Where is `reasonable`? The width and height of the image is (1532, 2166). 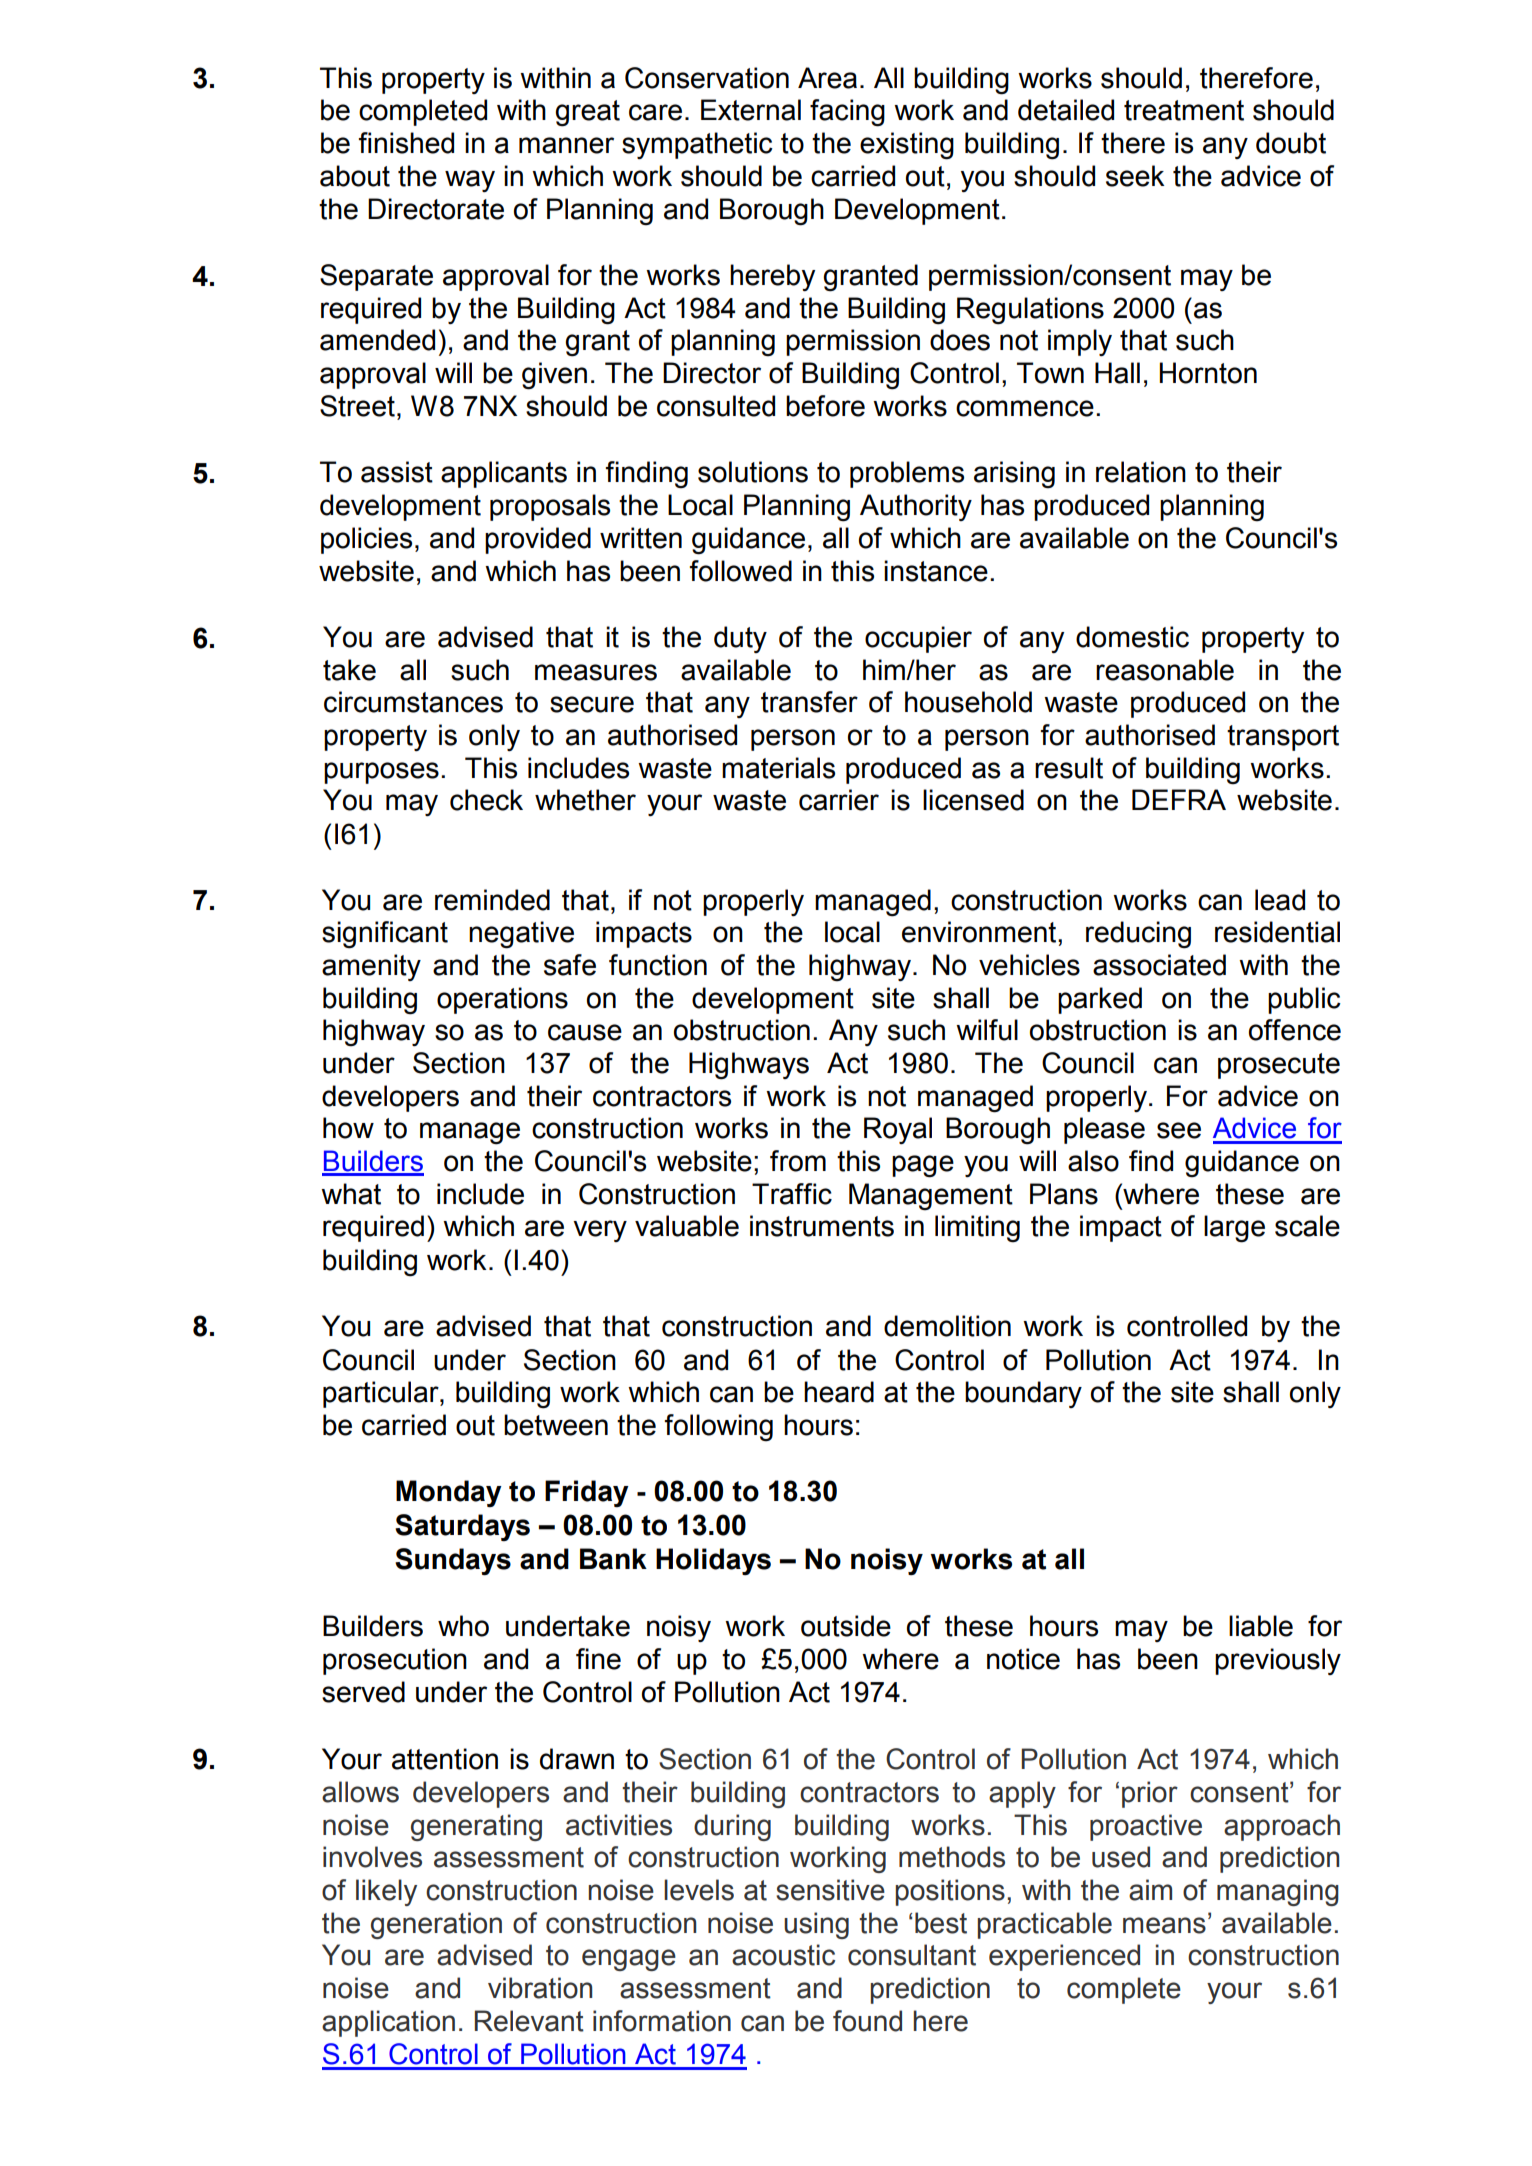
reasonable is located at coordinates (1165, 670).
